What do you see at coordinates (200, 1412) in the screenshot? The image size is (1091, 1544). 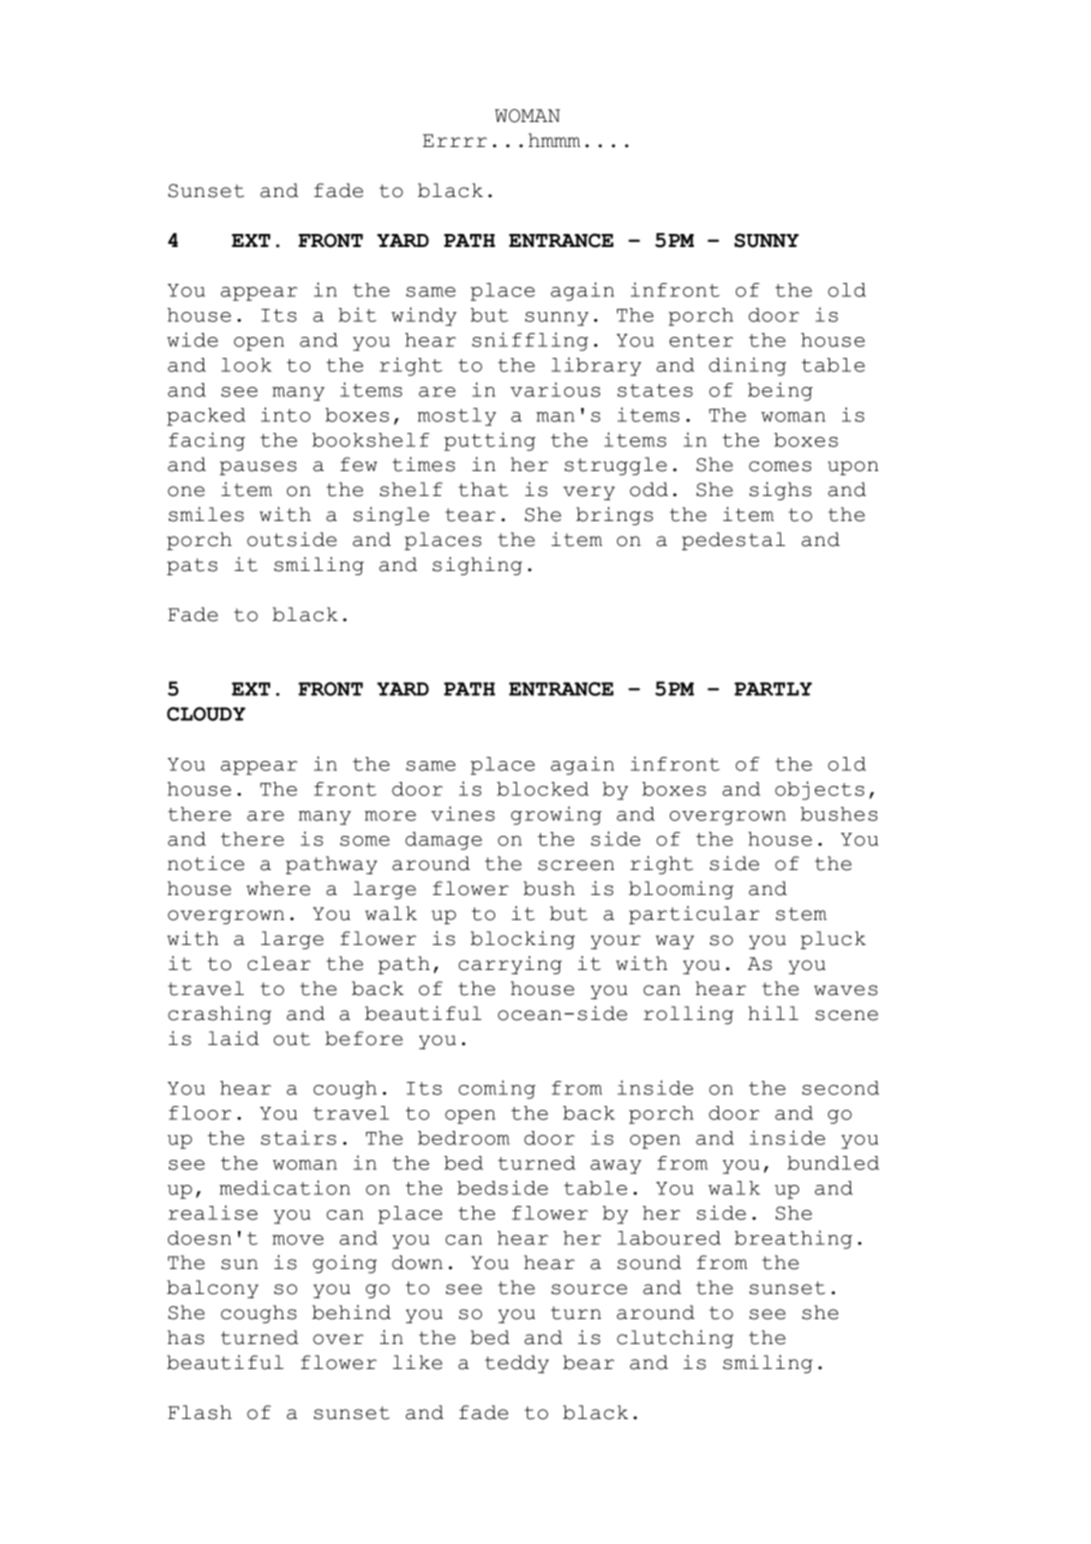 I see `Flash` at bounding box center [200, 1412].
